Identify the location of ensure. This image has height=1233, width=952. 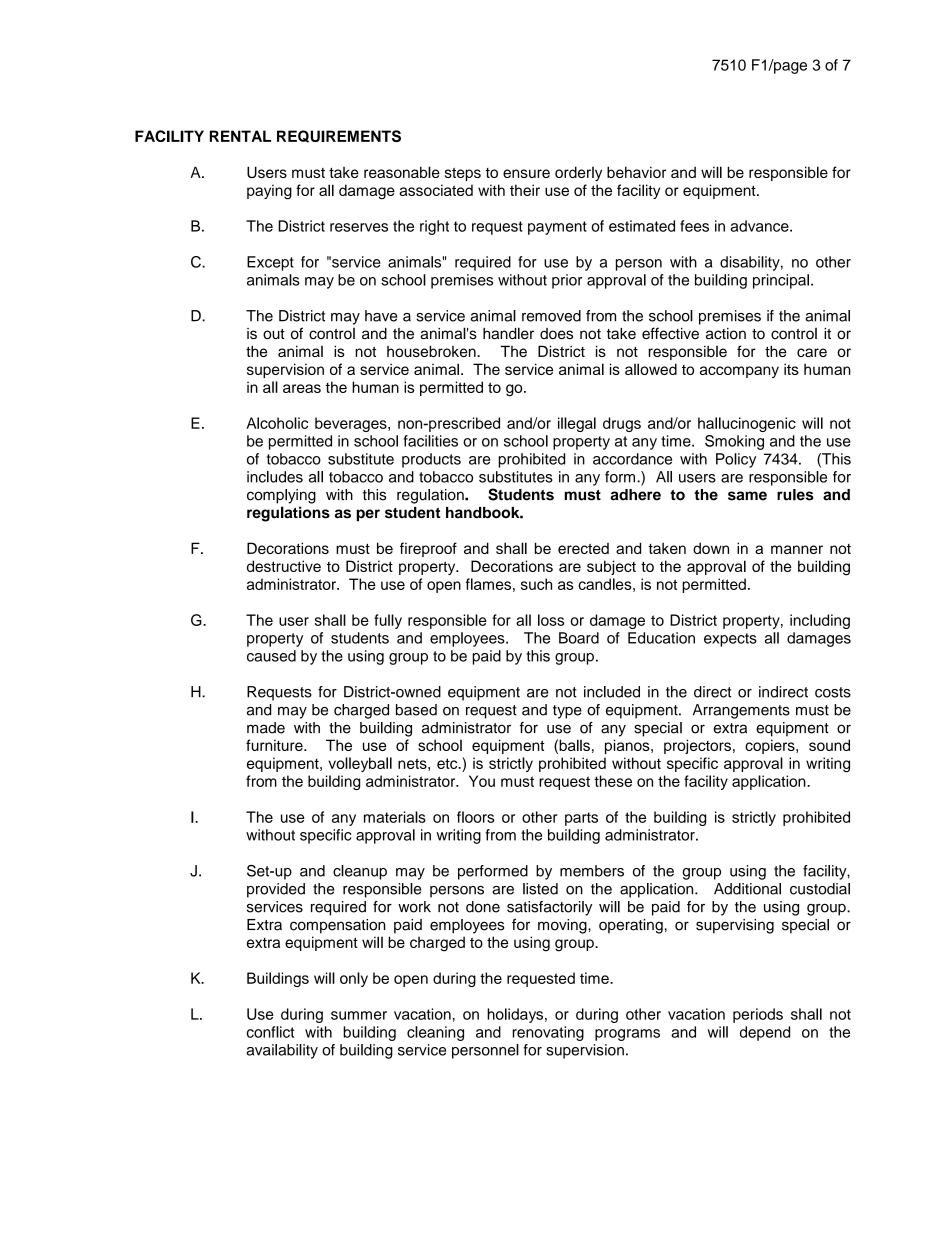
(526, 173).
